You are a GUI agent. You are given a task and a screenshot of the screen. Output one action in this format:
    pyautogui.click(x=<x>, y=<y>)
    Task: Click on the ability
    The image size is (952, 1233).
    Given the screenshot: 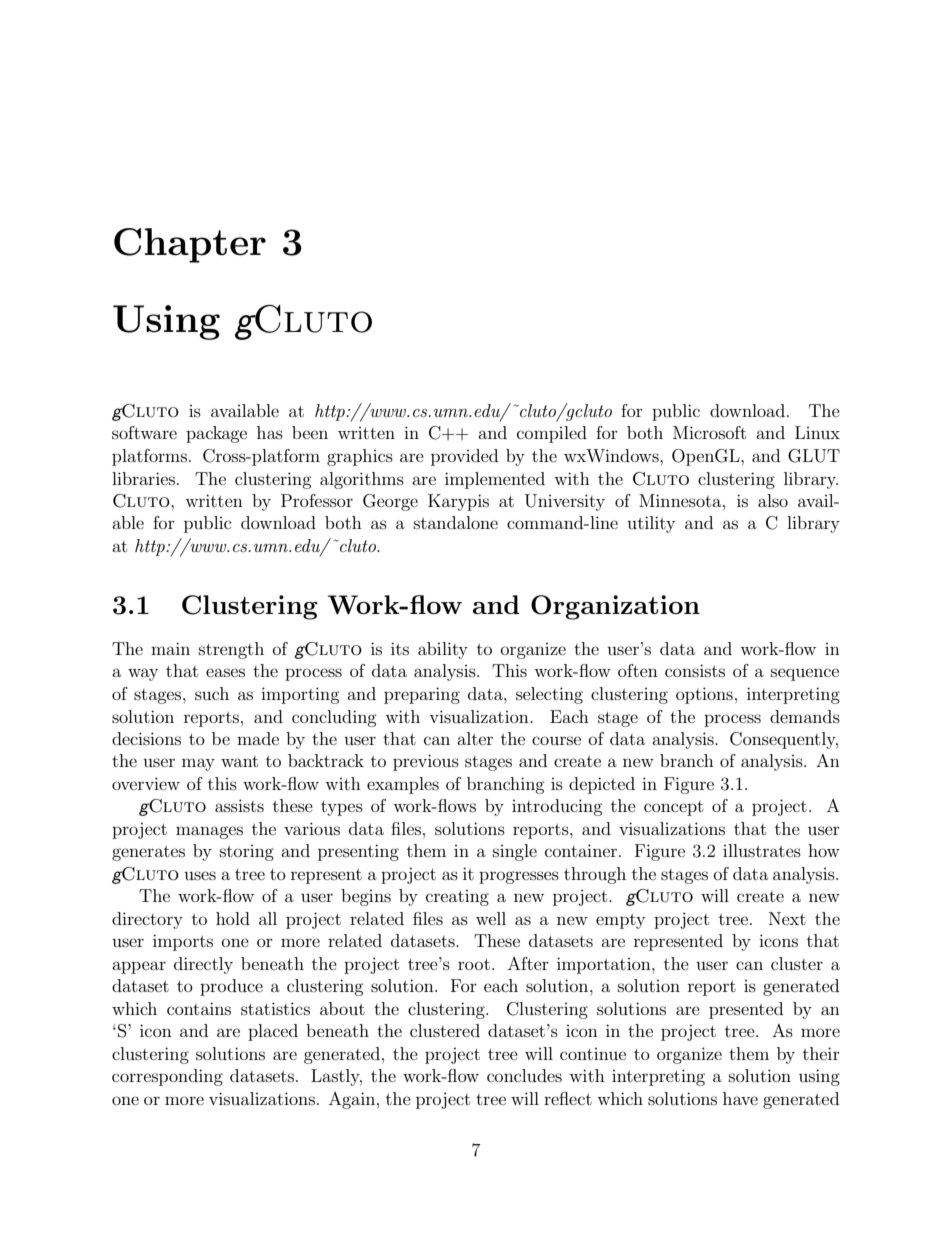 What is the action you would take?
    pyautogui.click(x=443, y=650)
